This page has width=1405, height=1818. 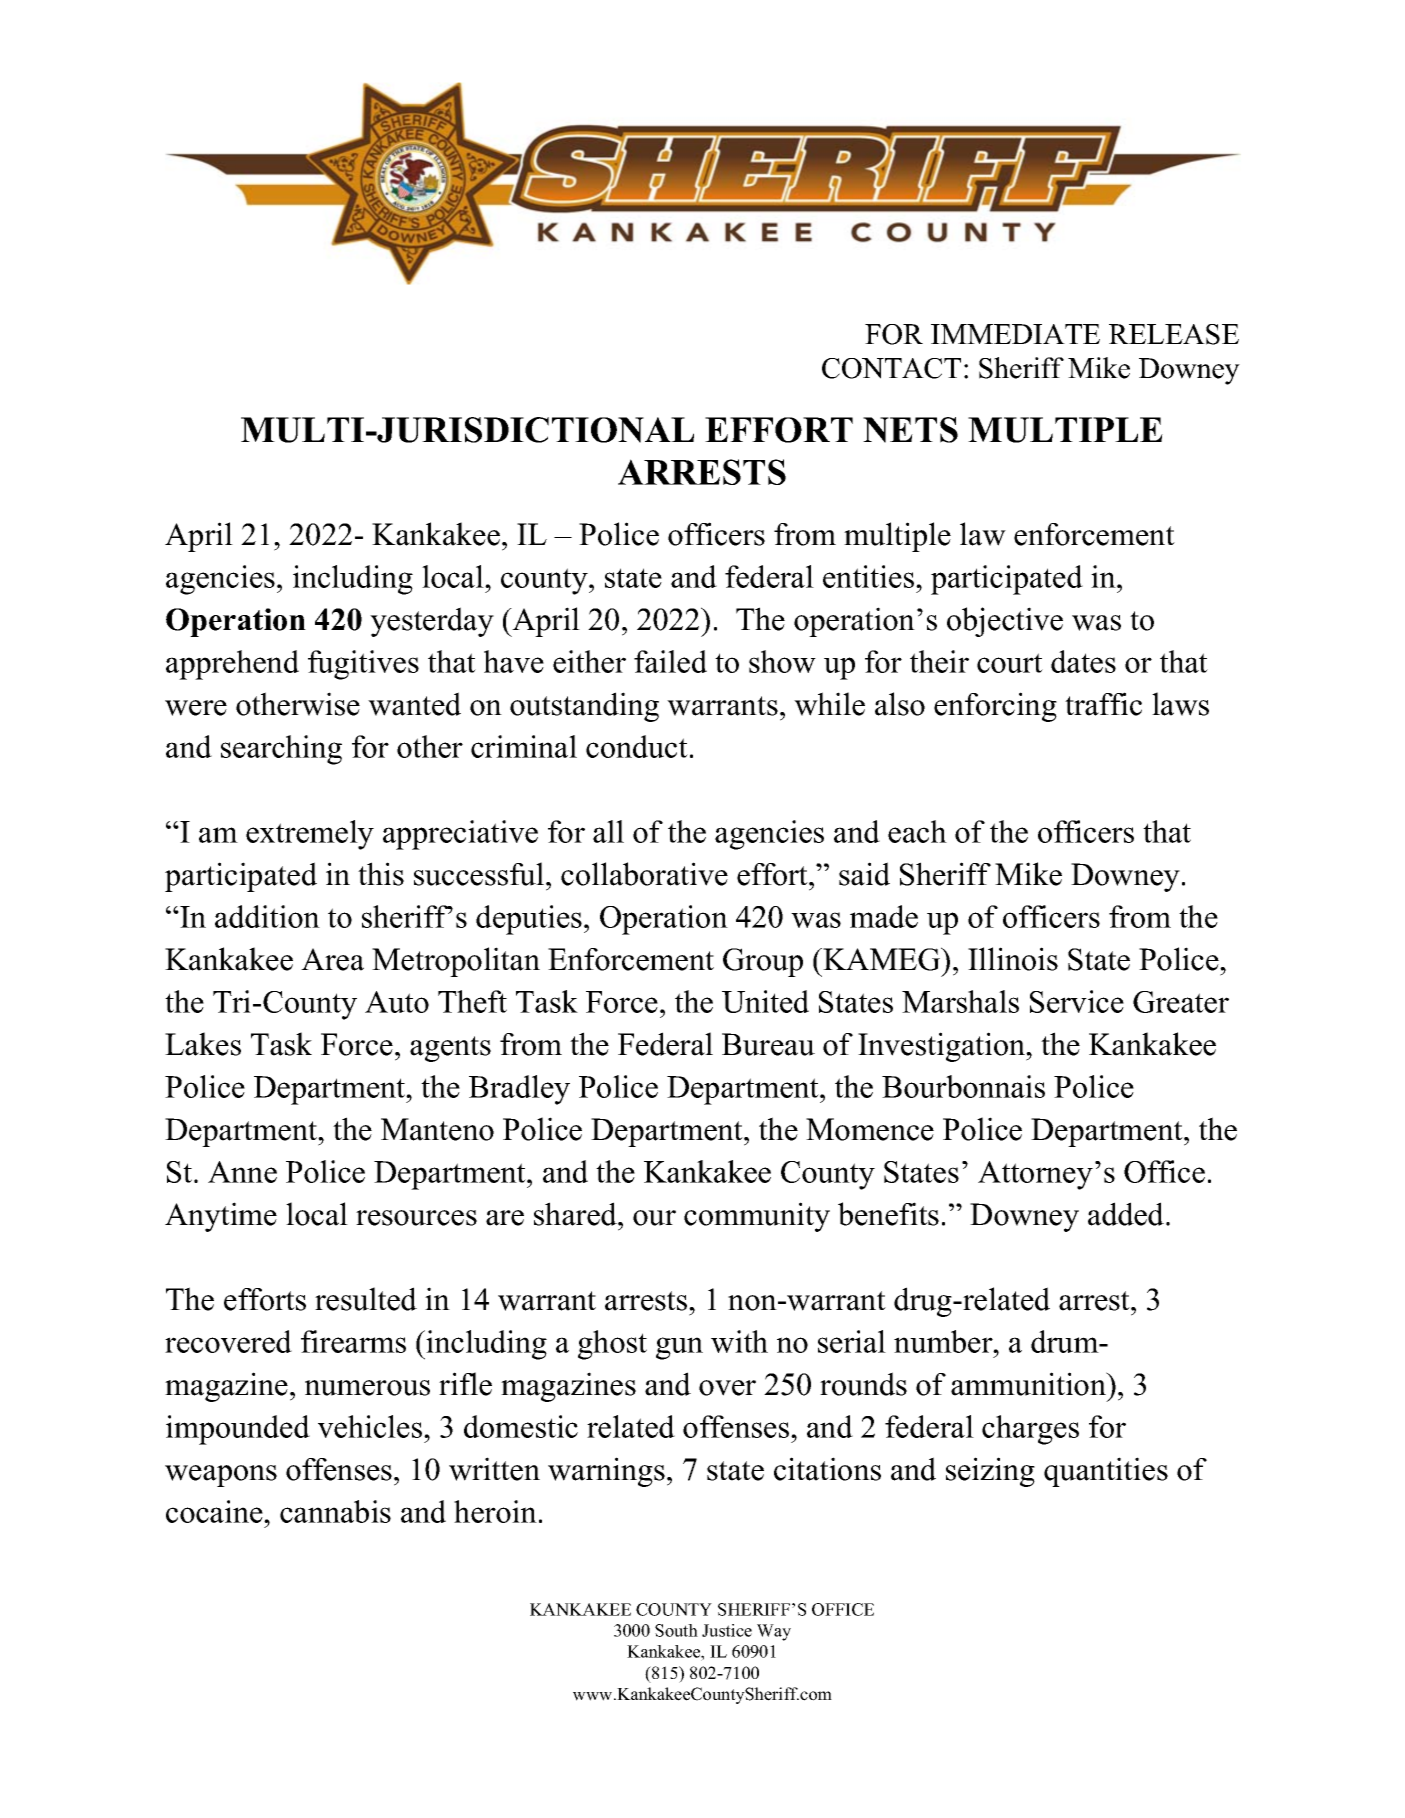 What do you see at coordinates (281, 750) in the page?
I see `searching` at bounding box center [281, 750].
